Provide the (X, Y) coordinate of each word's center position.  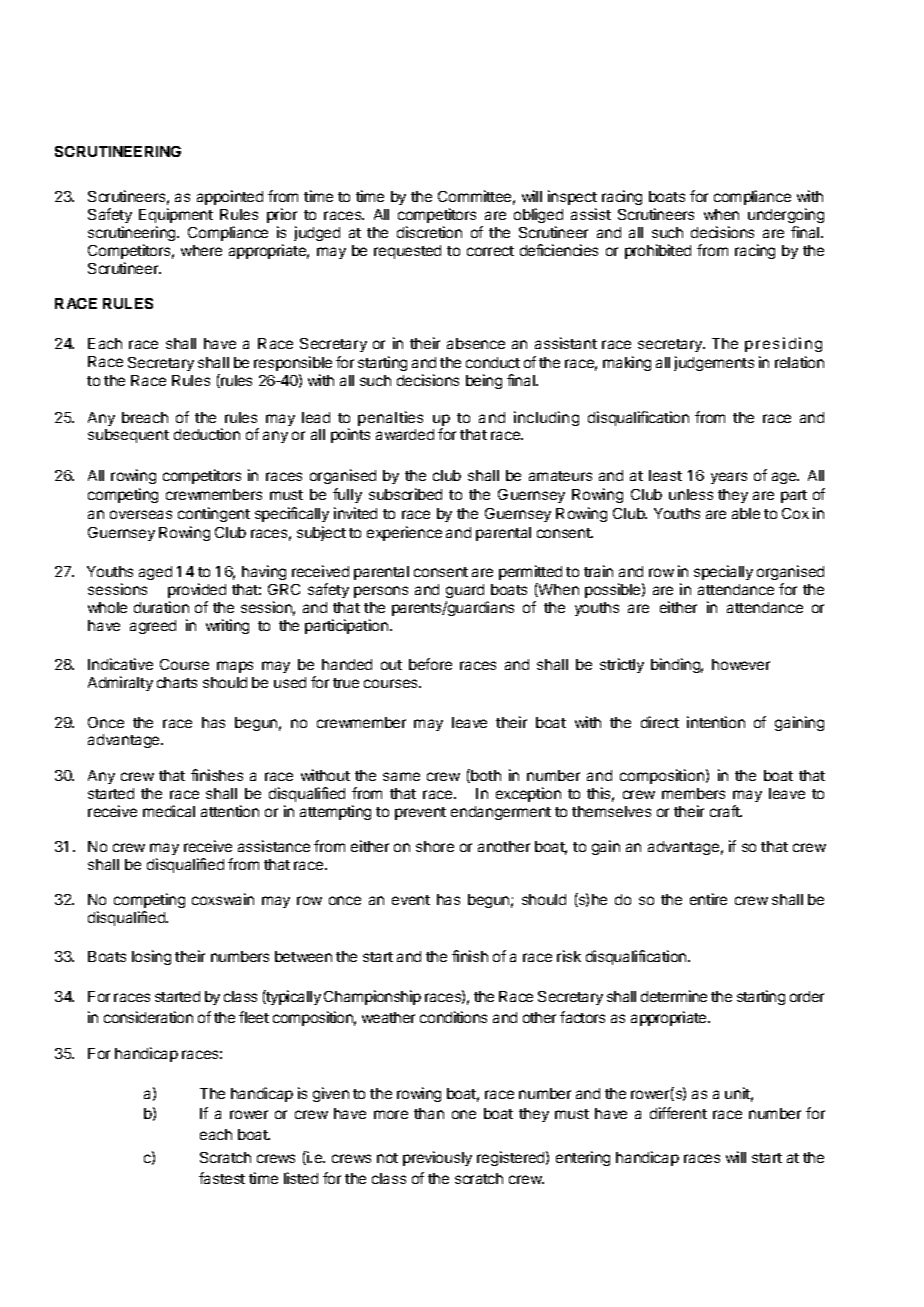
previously (437, 1158)
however (741, 664)
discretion (429, 232)
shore (435, 846)
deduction (207, 434)
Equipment (176, 215)
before (430, 664)
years (729, 478)
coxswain (223, 899)
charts (177, 682)
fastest (222, 1178)
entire (708, 899)
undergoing (786, 215)
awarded (405, 434)
